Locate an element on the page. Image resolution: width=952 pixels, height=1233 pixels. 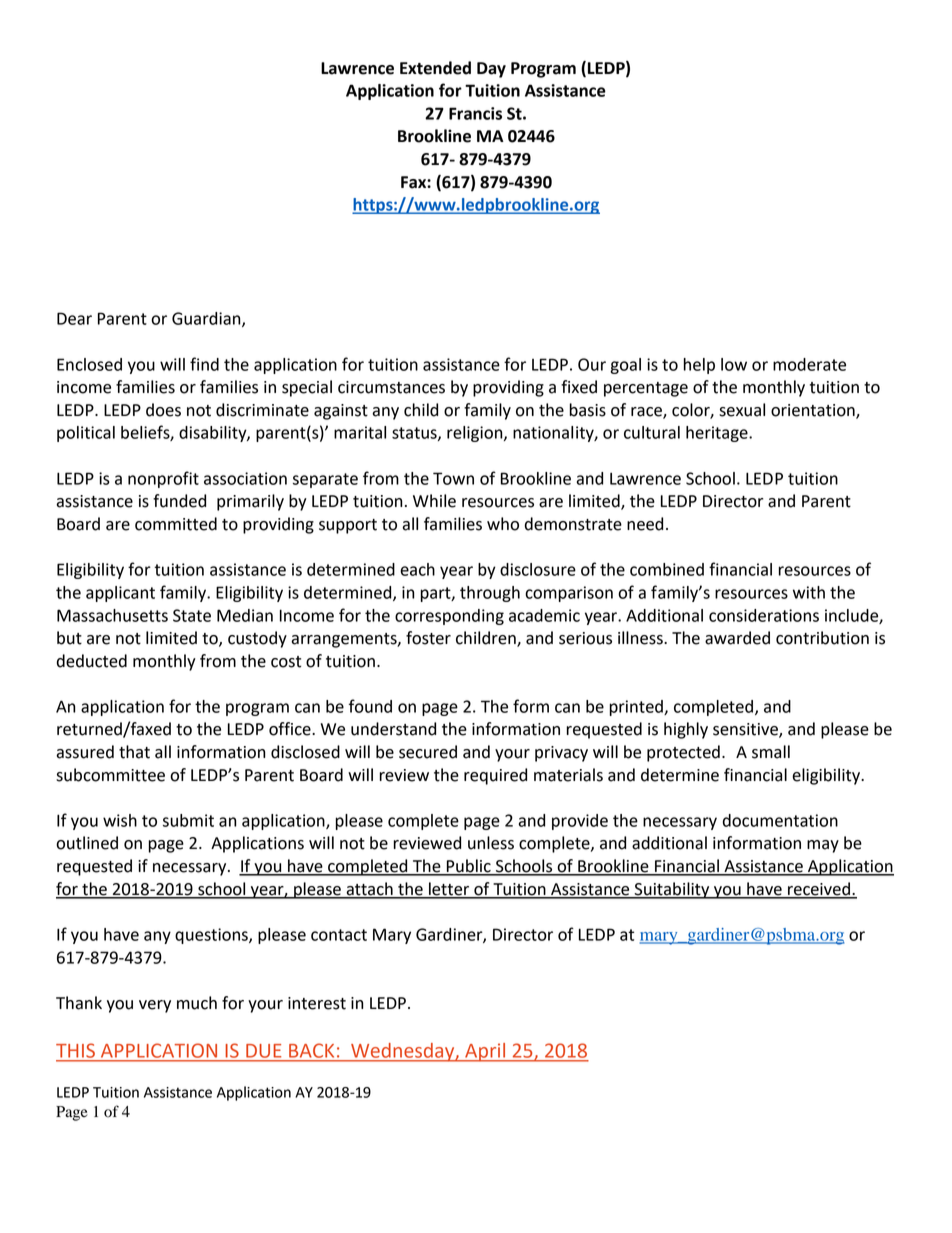
Francis is located at coordinates (475, 113).
